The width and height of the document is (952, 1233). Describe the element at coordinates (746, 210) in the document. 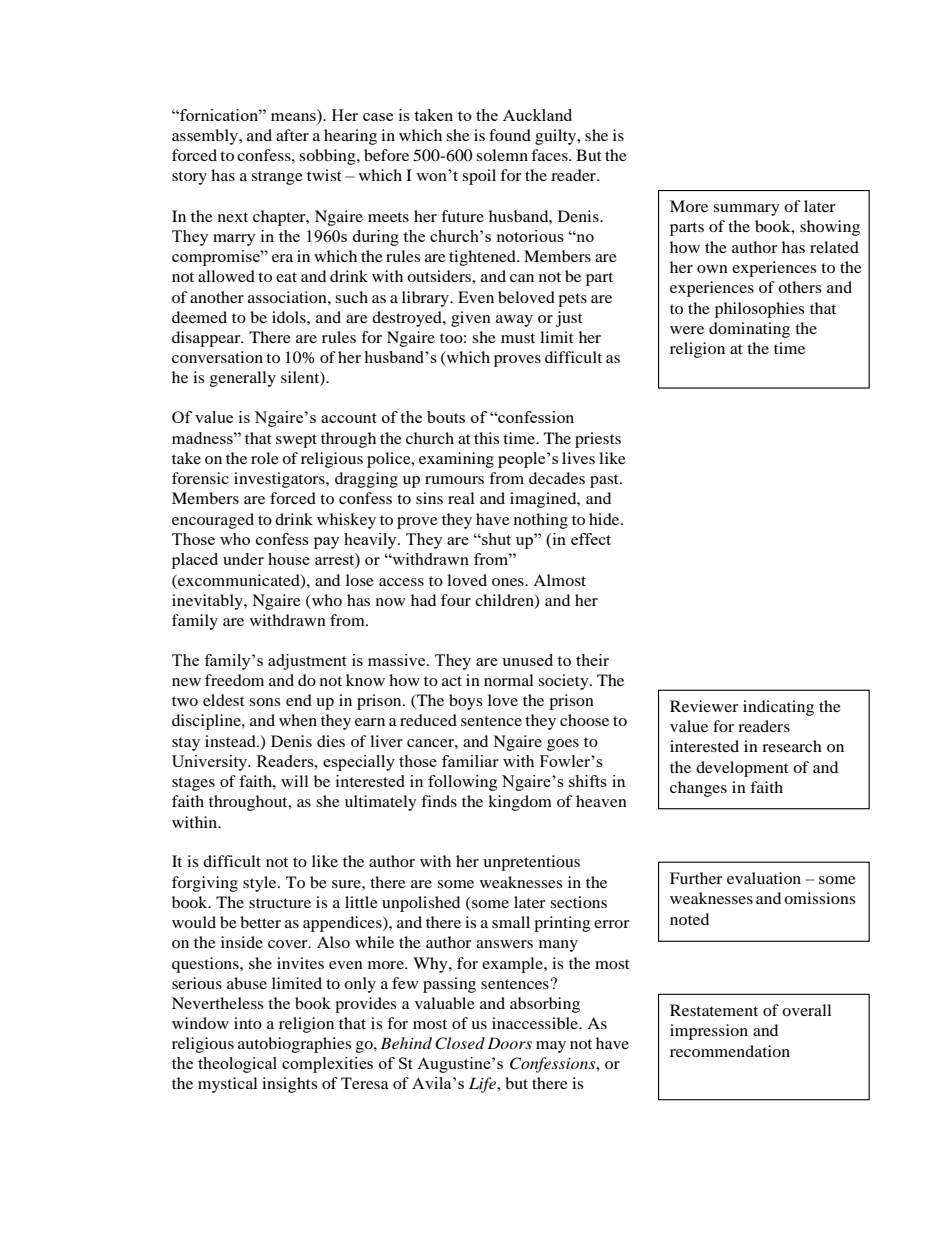

I see `summary` at that location.
